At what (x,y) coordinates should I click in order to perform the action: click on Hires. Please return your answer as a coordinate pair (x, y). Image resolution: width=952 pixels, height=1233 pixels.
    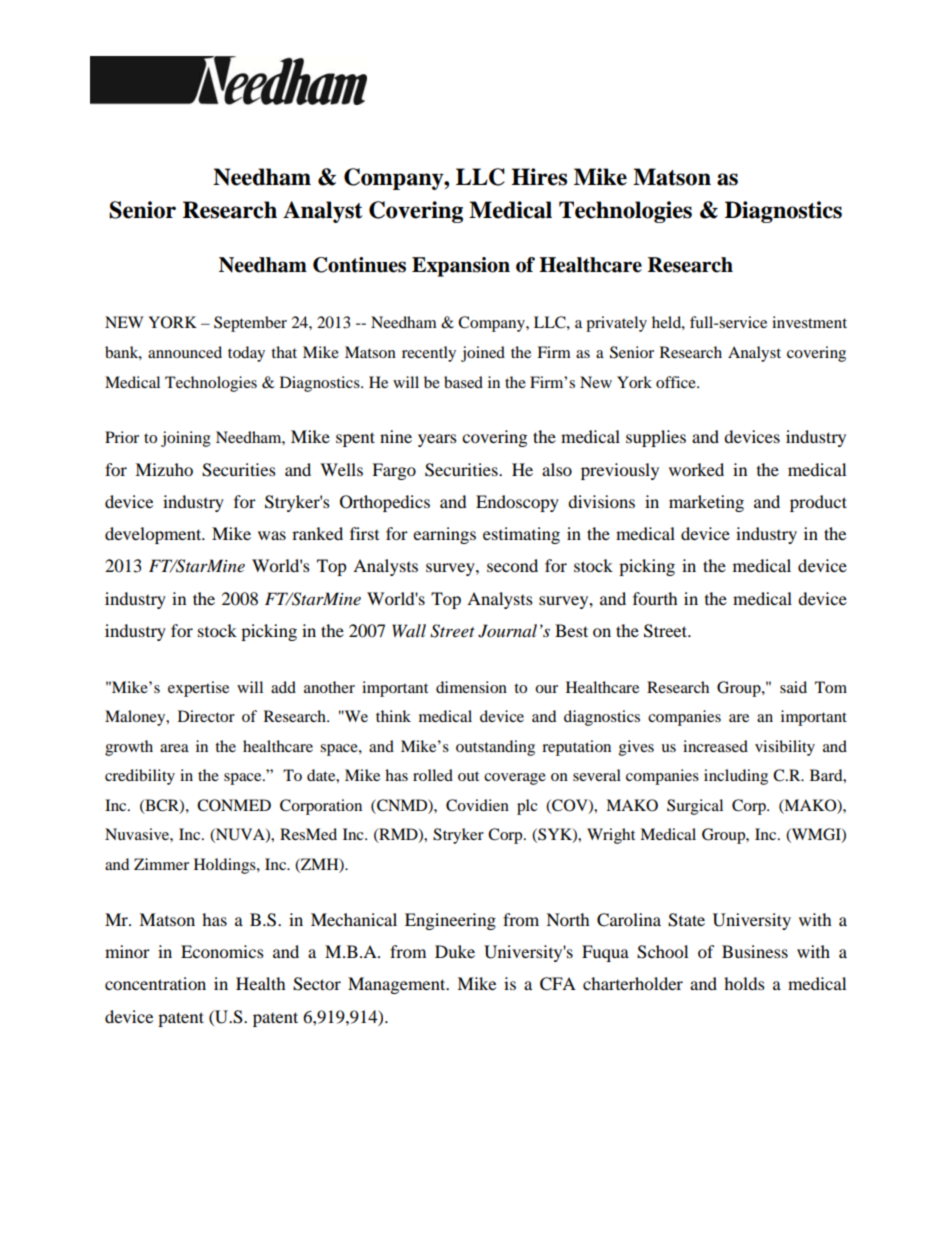
    Looking at the image, I should click on (539, 177).
